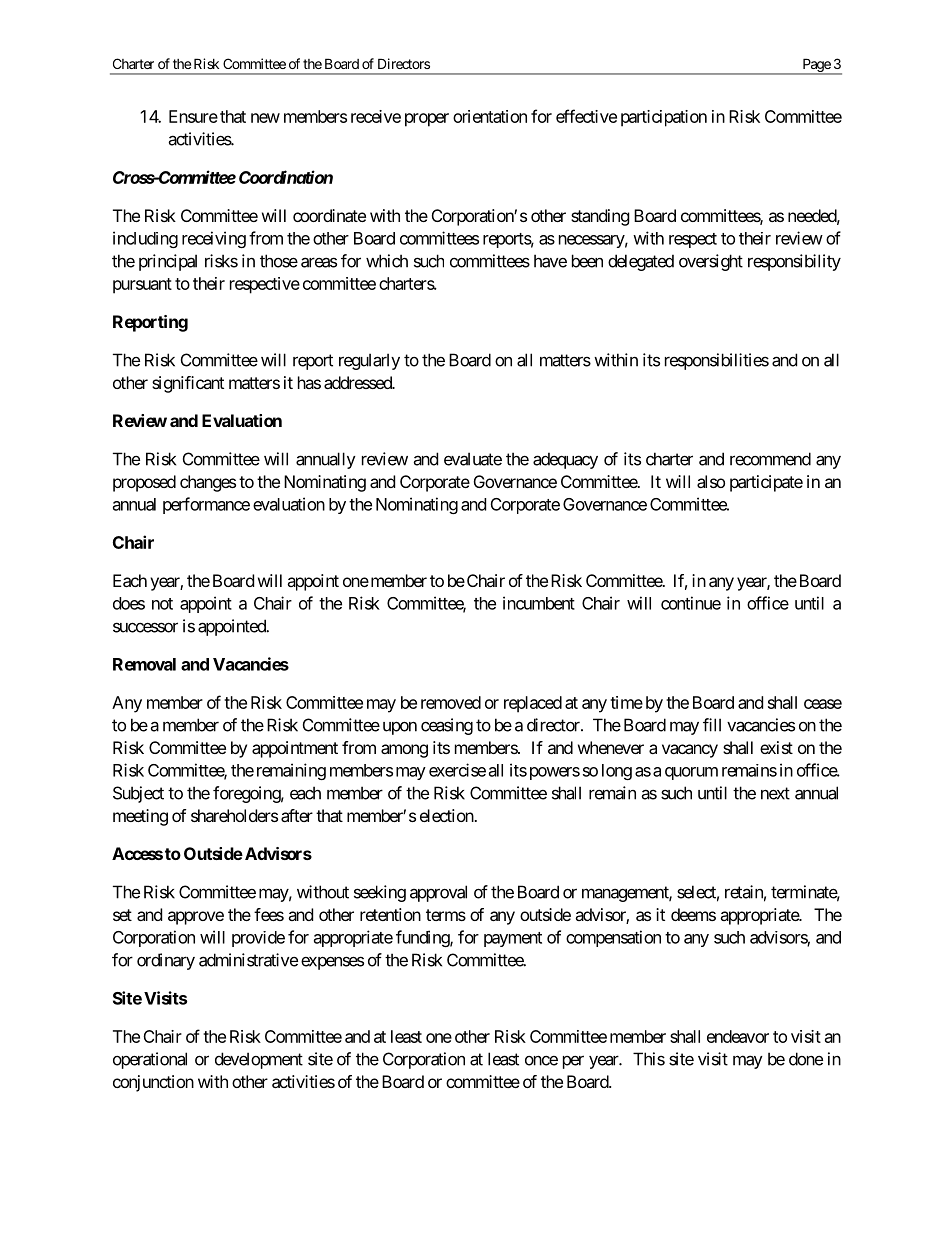 The image size is (952, 1233). I want to click on Subject, so click(138, 794).
